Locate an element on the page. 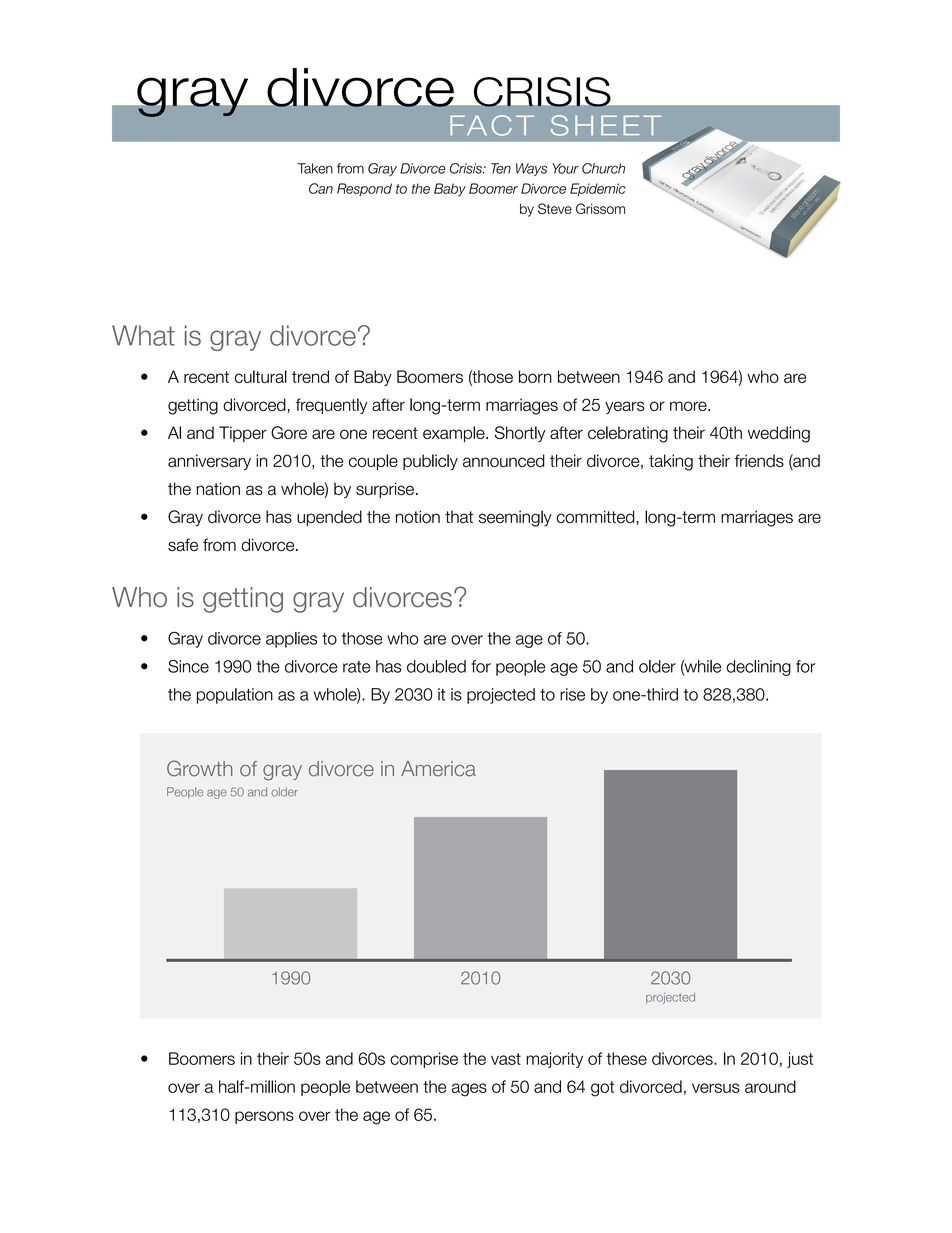  Growth is located at coordinates (200, 768).
